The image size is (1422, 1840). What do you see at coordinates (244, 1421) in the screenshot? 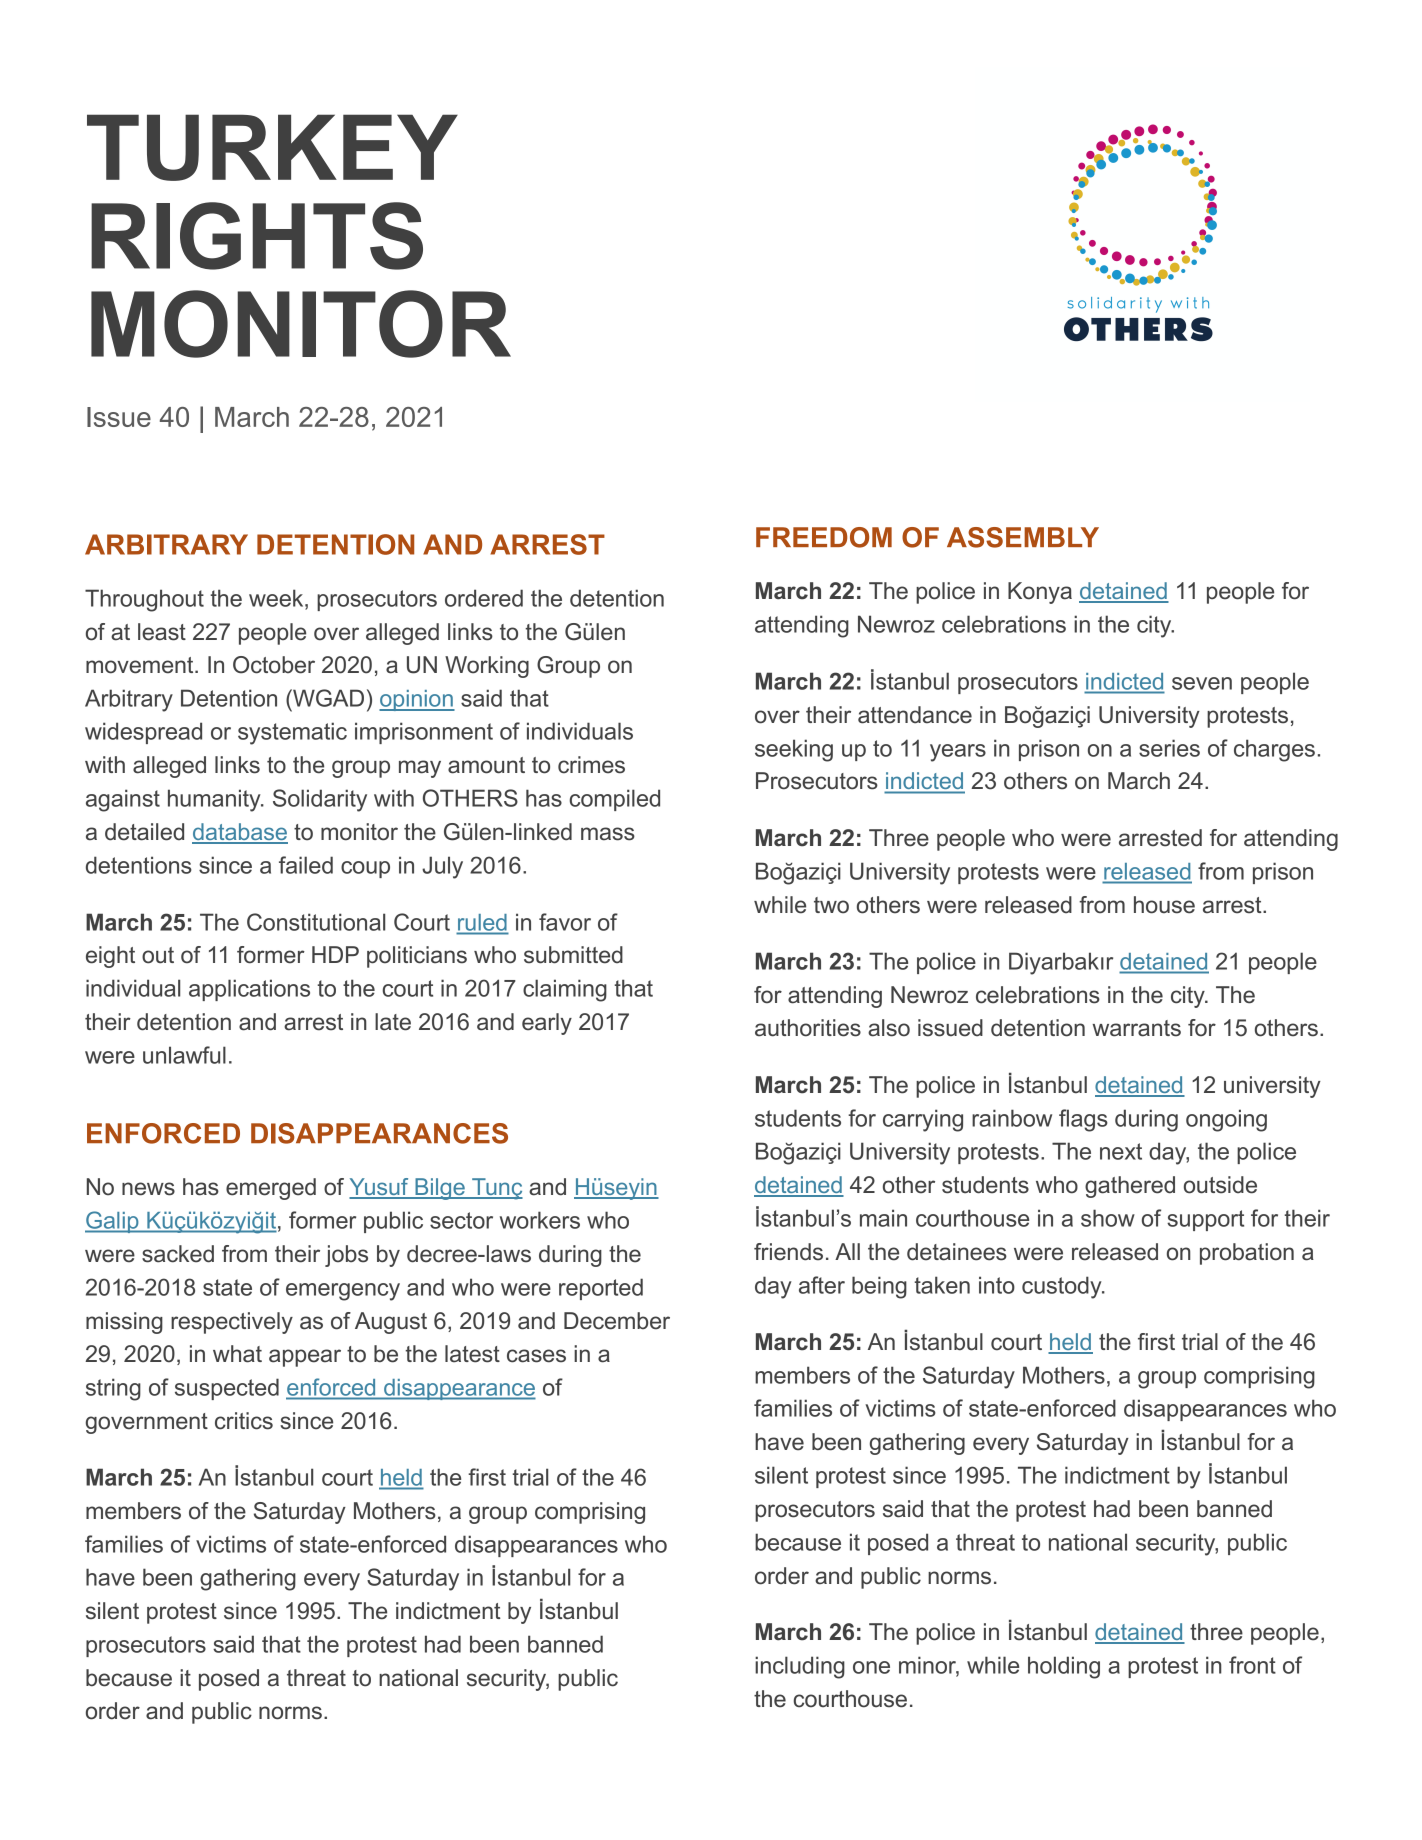
I see `critics` at bounding box center [244, 1421].
